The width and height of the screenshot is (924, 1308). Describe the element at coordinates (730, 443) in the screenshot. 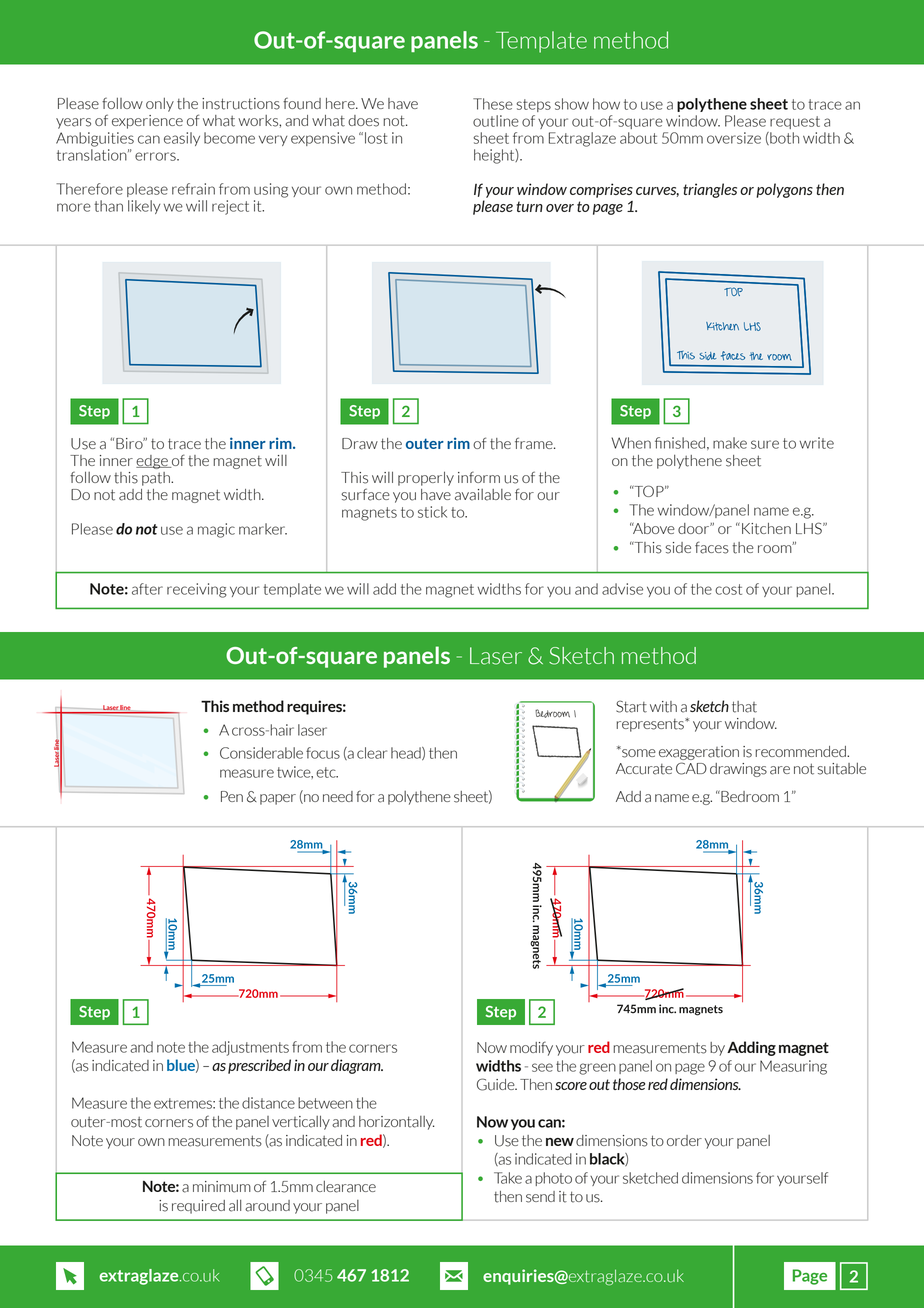

I see `make` at that location.
